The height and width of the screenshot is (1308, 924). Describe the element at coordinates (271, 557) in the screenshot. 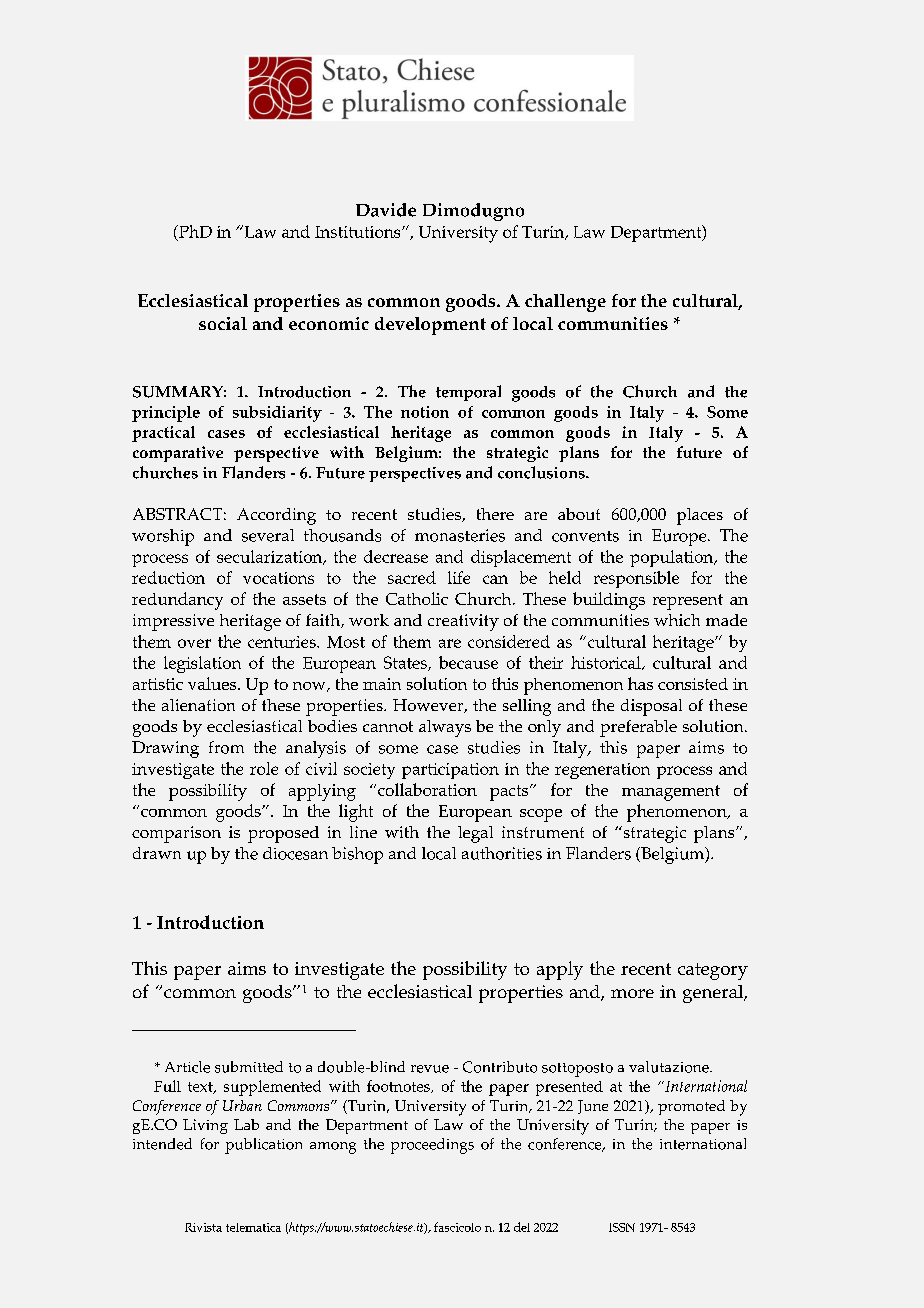

I see `secularization` at that location.
